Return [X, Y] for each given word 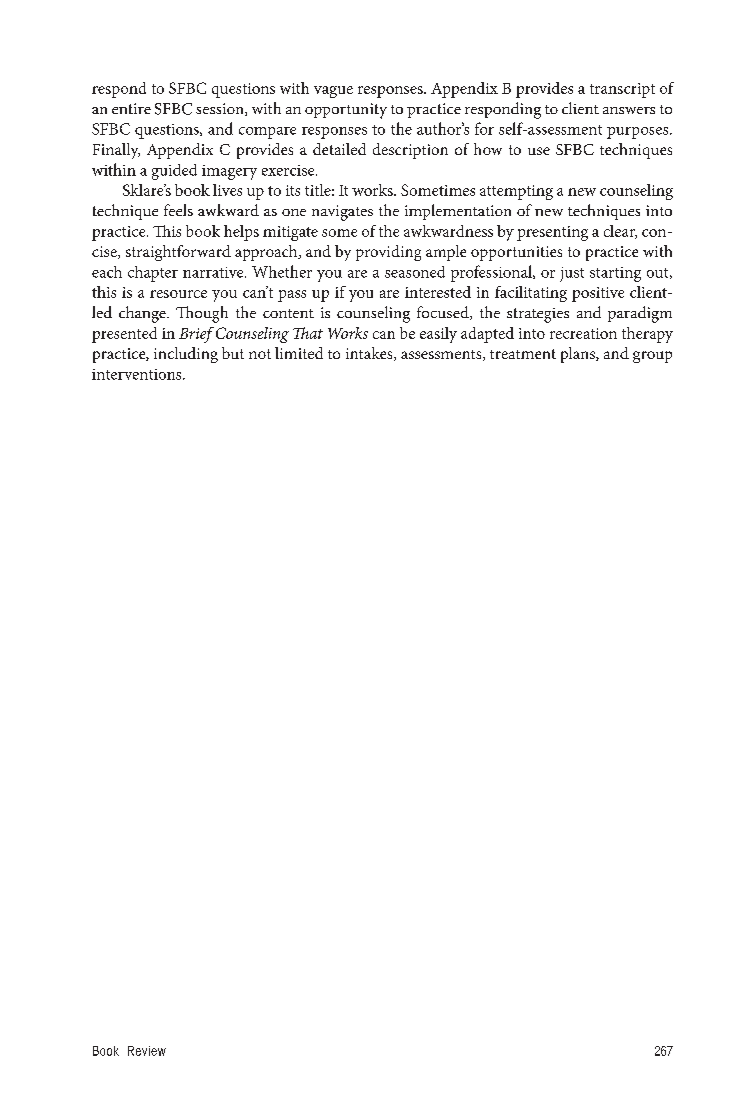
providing [388, 253]
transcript [622, 90]
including [186, 355]
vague [333, 92]
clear [620, 232]
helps [241, 233]
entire [131, 108]
